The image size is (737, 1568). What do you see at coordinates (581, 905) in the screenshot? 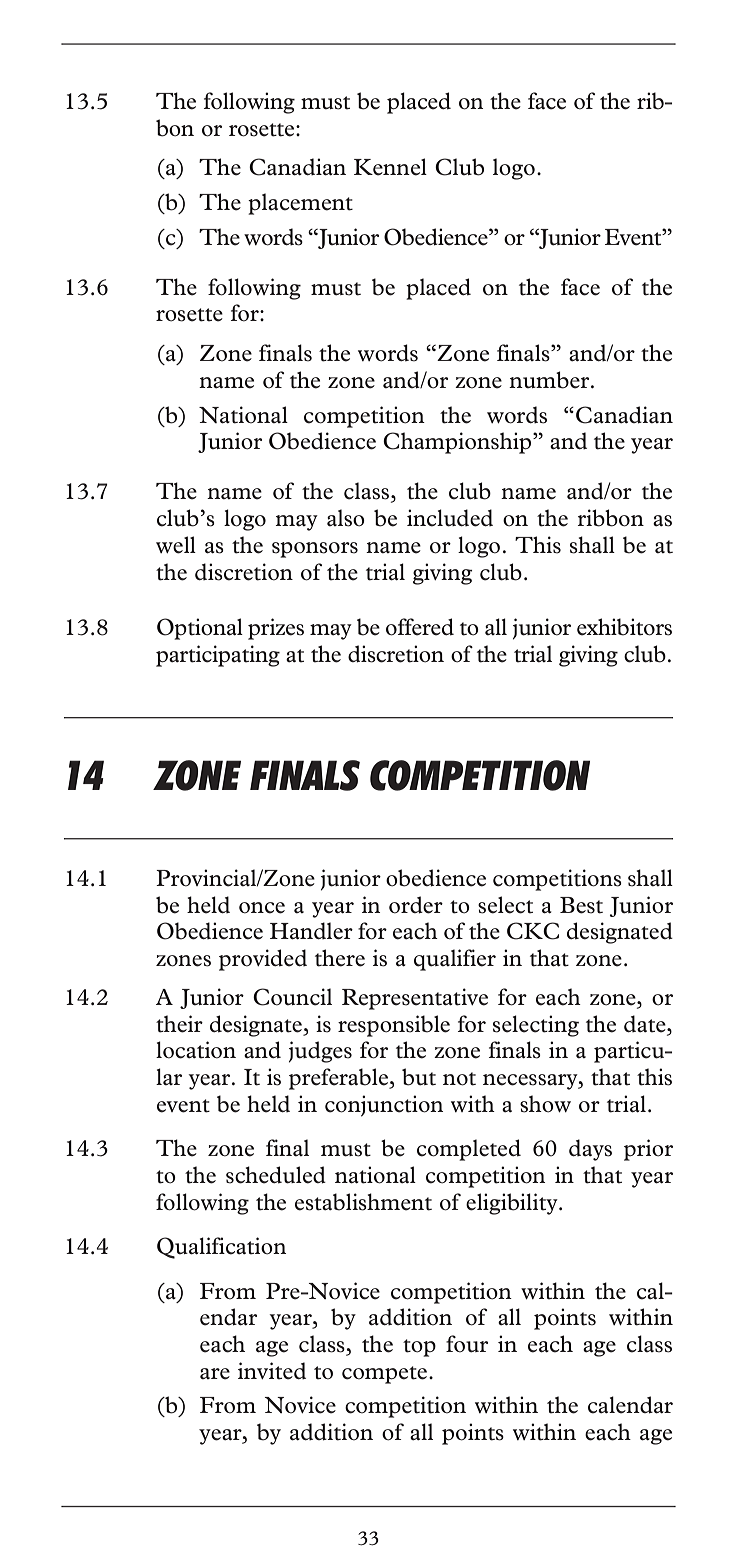
I see `Best` at bounding box center [581, 905].
